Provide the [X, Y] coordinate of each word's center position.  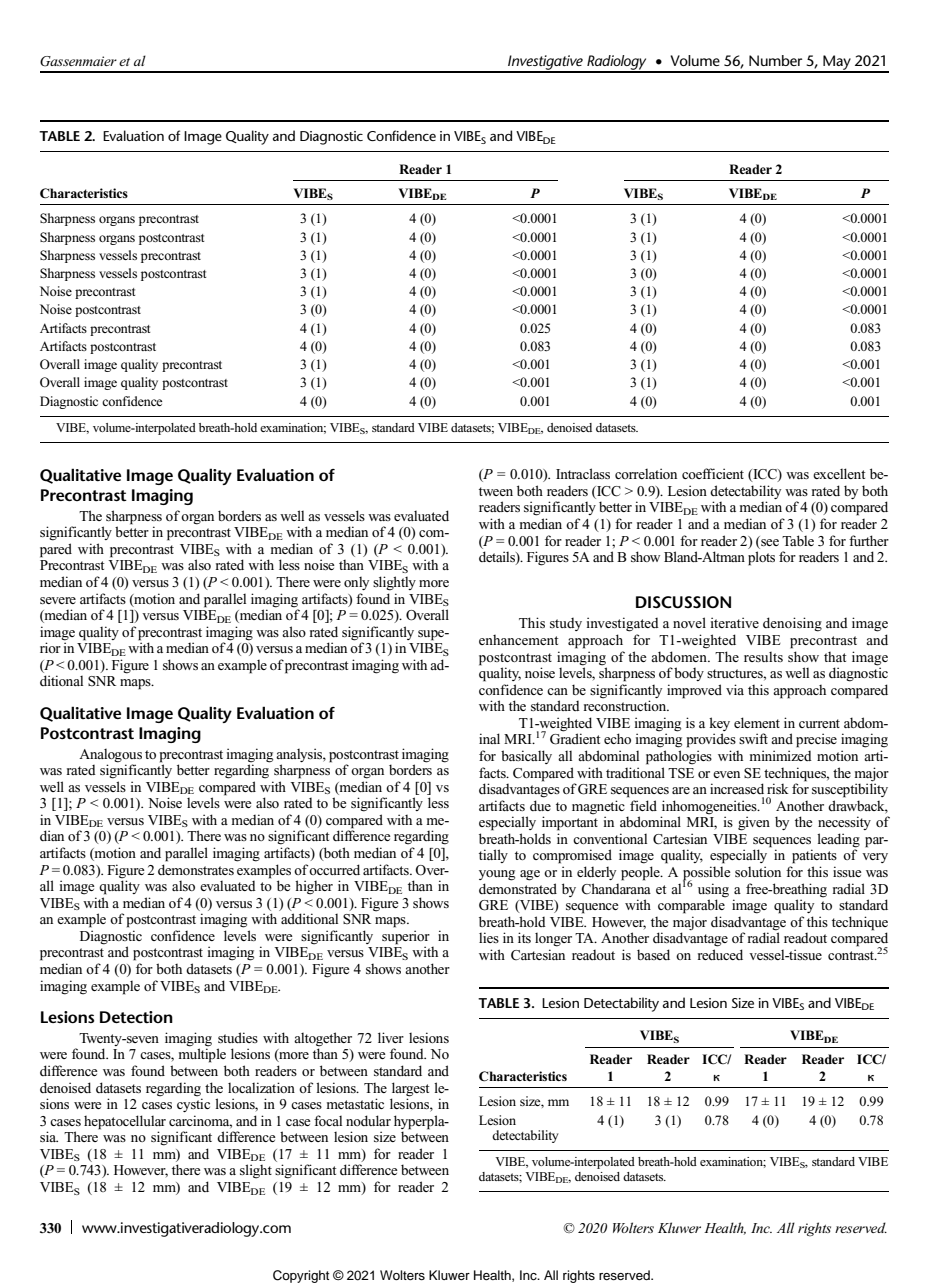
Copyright [301, 1276]
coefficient [713, 473]
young [497, 875]
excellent [839, 473]
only [356, 583]
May [837, 64]
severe [58, 600]
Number [775, 60]
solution [758, 871]
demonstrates [196, 869]
